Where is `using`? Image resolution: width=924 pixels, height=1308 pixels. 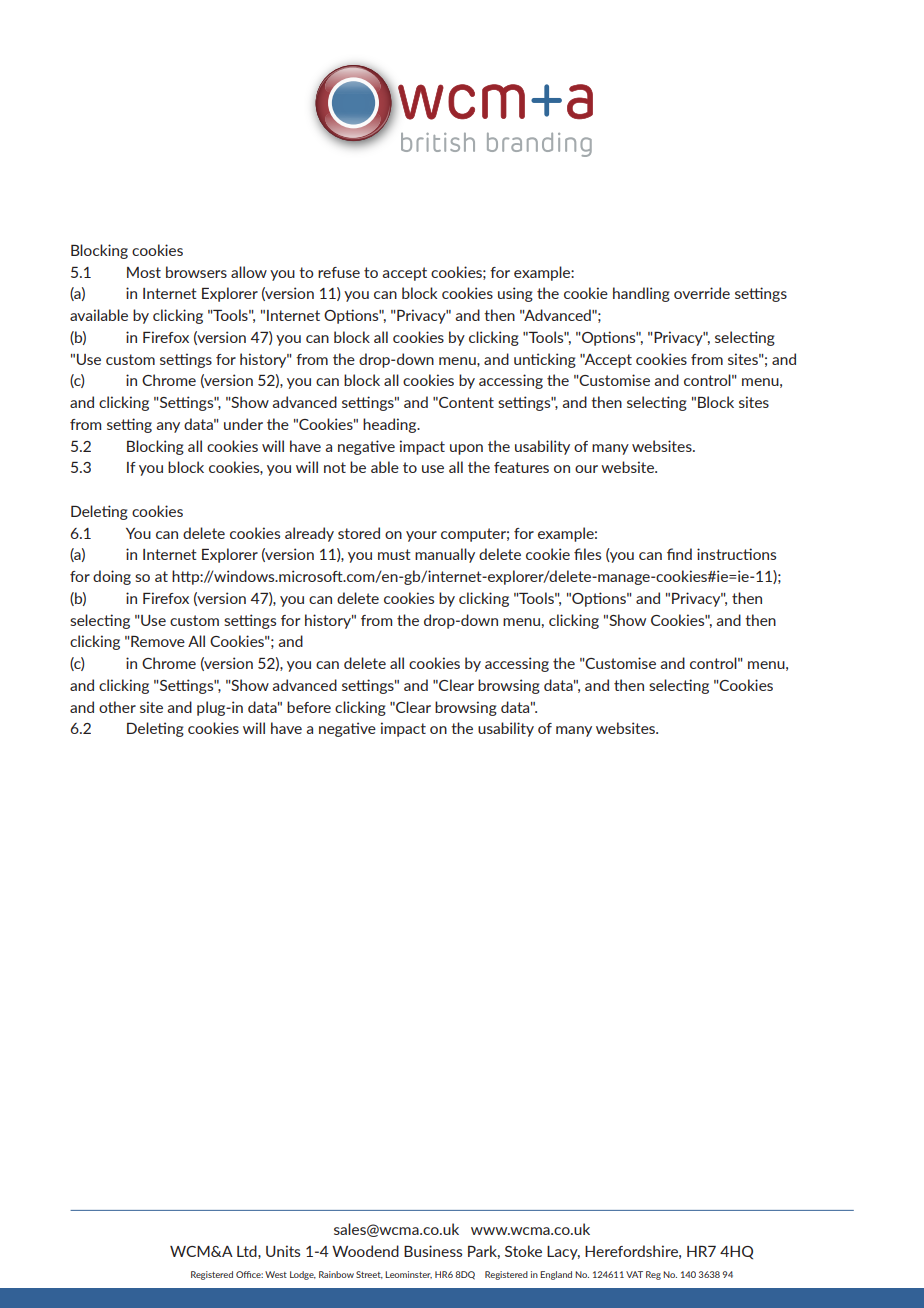 using is located at coordinates (515, 294).
